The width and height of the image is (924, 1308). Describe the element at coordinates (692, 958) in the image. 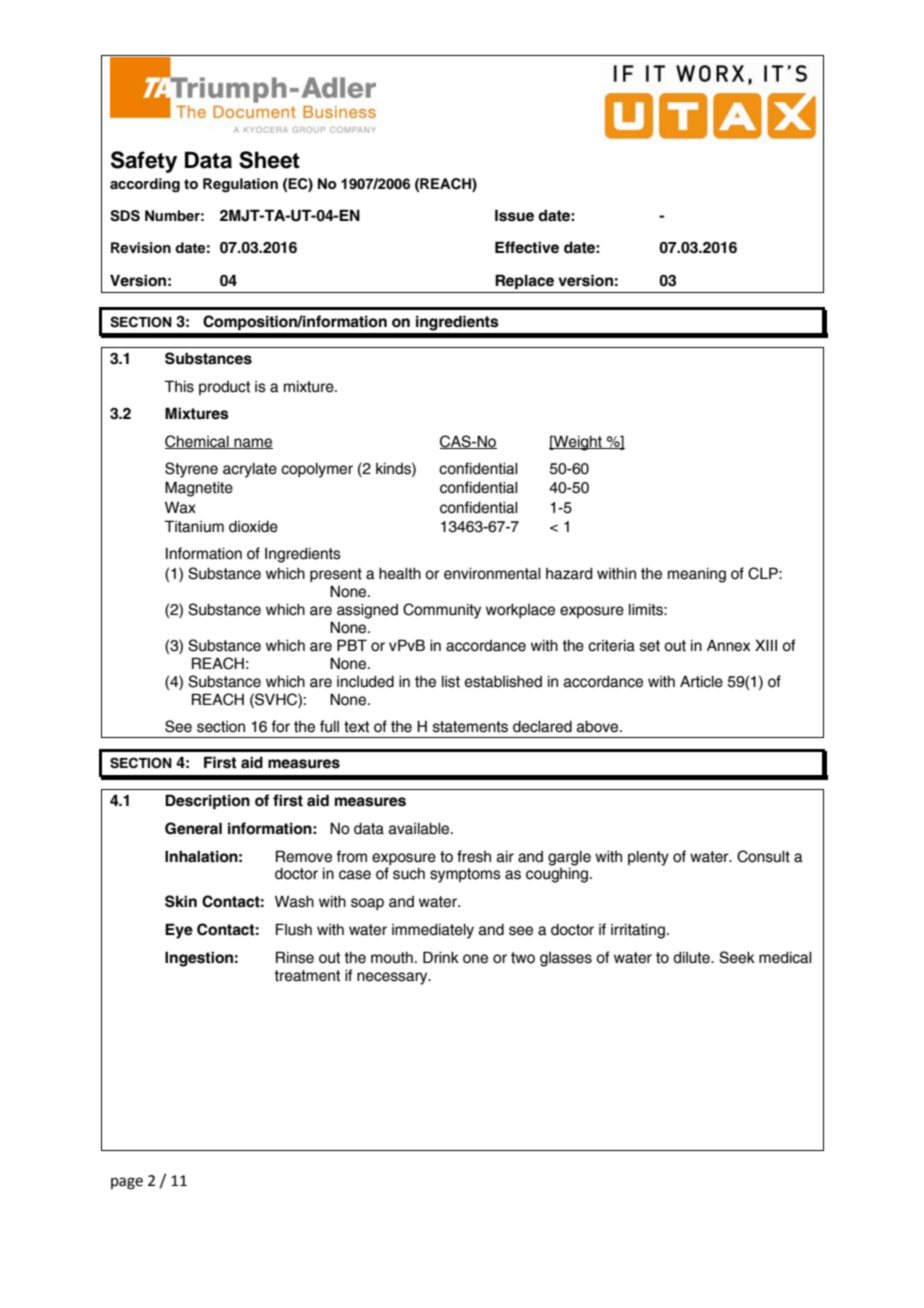

I see `dilute` at that location.
